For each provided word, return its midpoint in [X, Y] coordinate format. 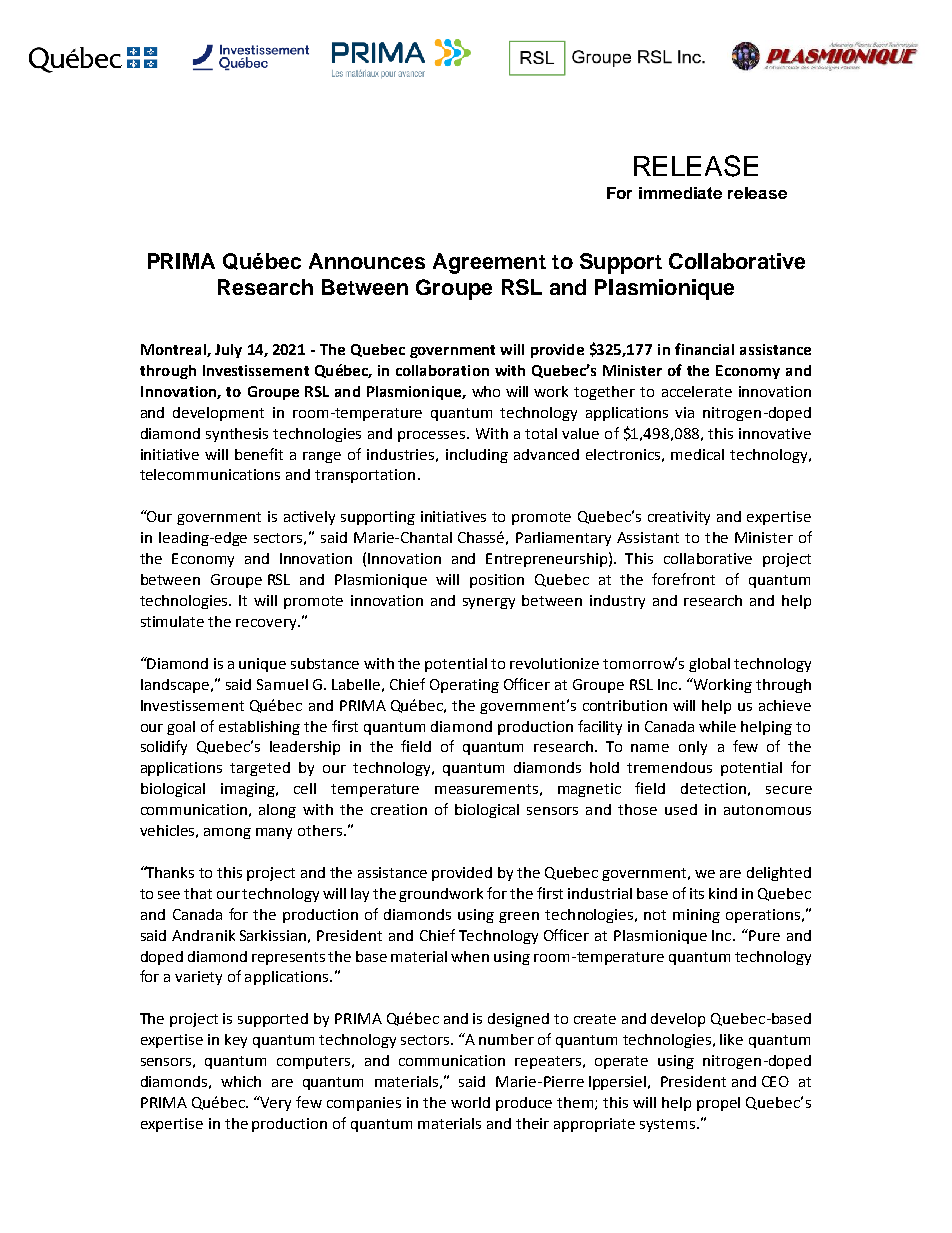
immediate [680, 193]
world [470, 1102]
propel [718, 1104]
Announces [367, 261]
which [241, 1081]
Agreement [489, 263]
